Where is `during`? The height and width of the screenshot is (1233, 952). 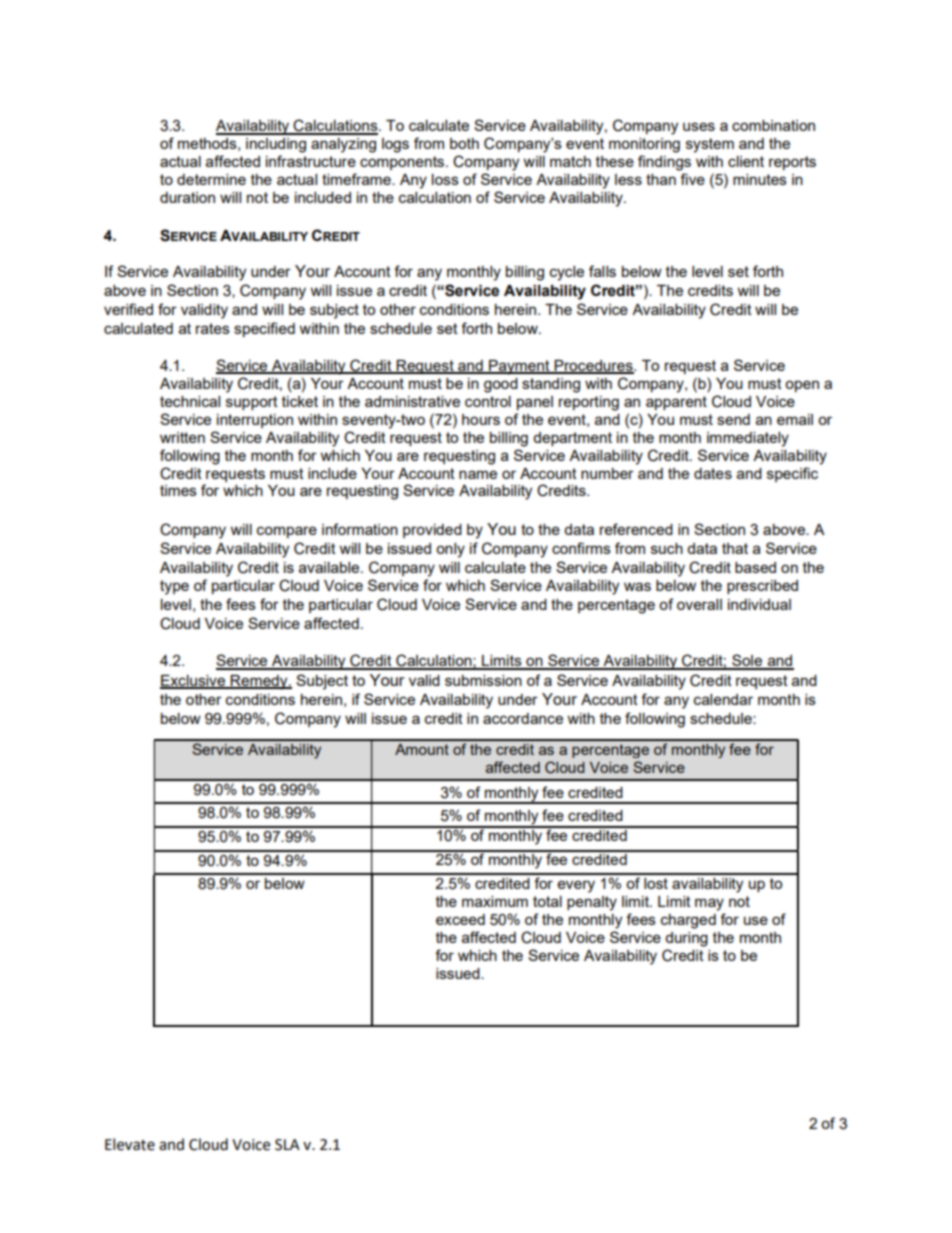
during is located at coordinates (686, 939).
